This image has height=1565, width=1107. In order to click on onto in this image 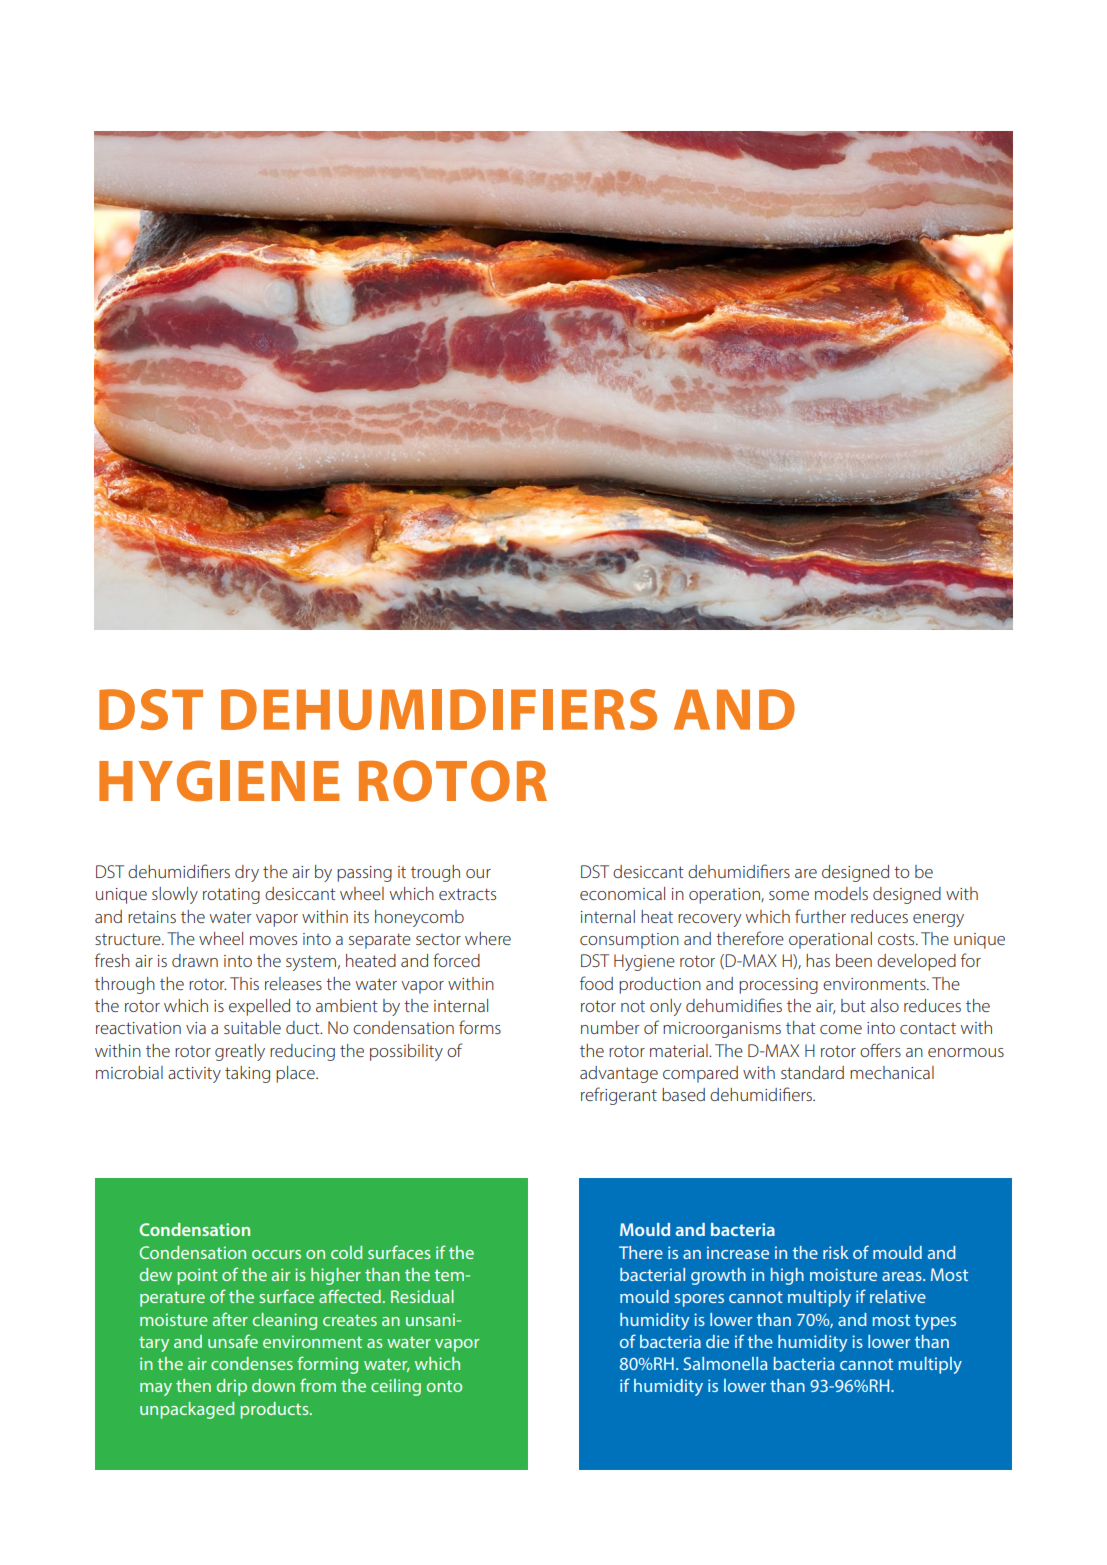, I will do `click(444, 1386)`.
